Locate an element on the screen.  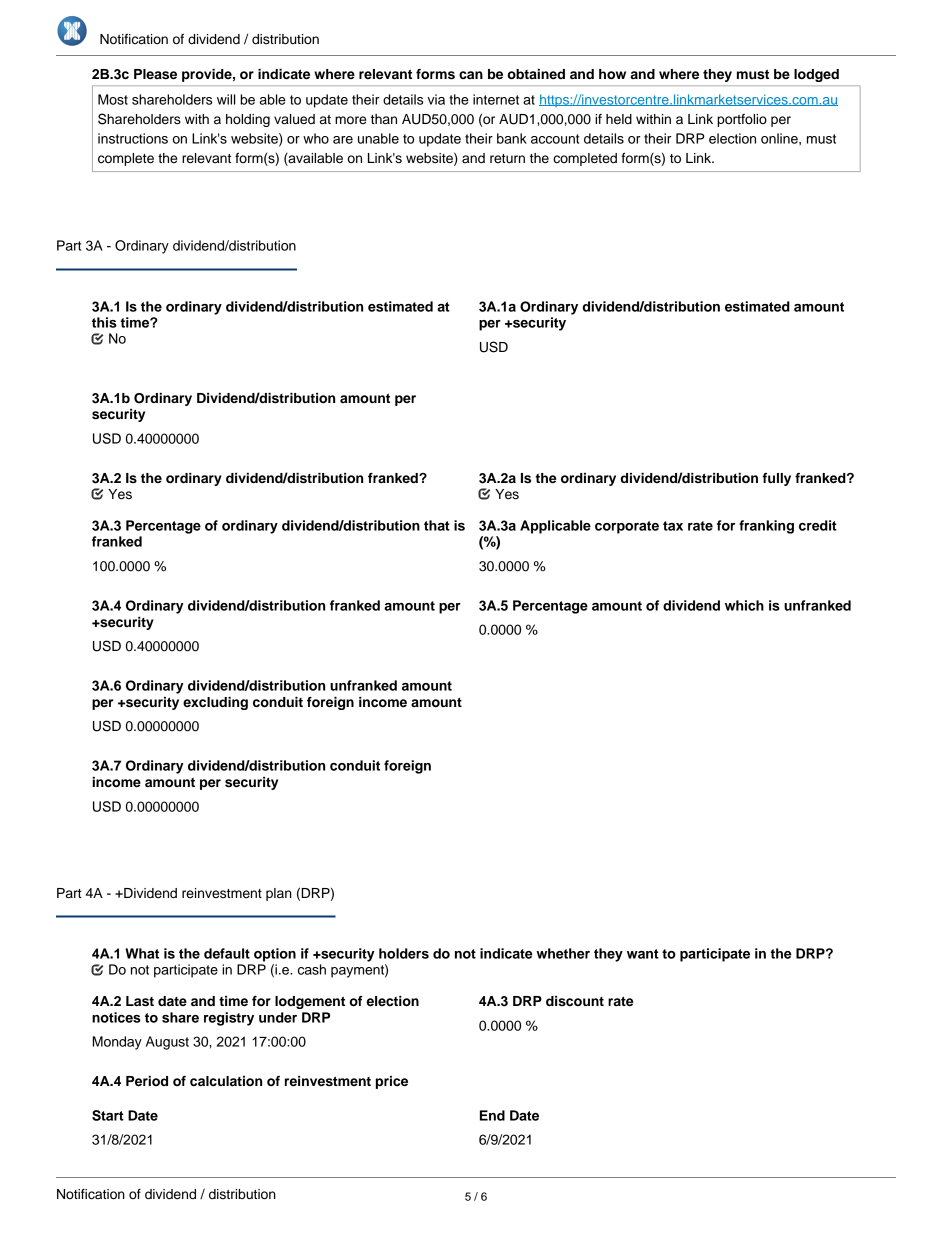
calculation is located at coordinates (226, 1081).
